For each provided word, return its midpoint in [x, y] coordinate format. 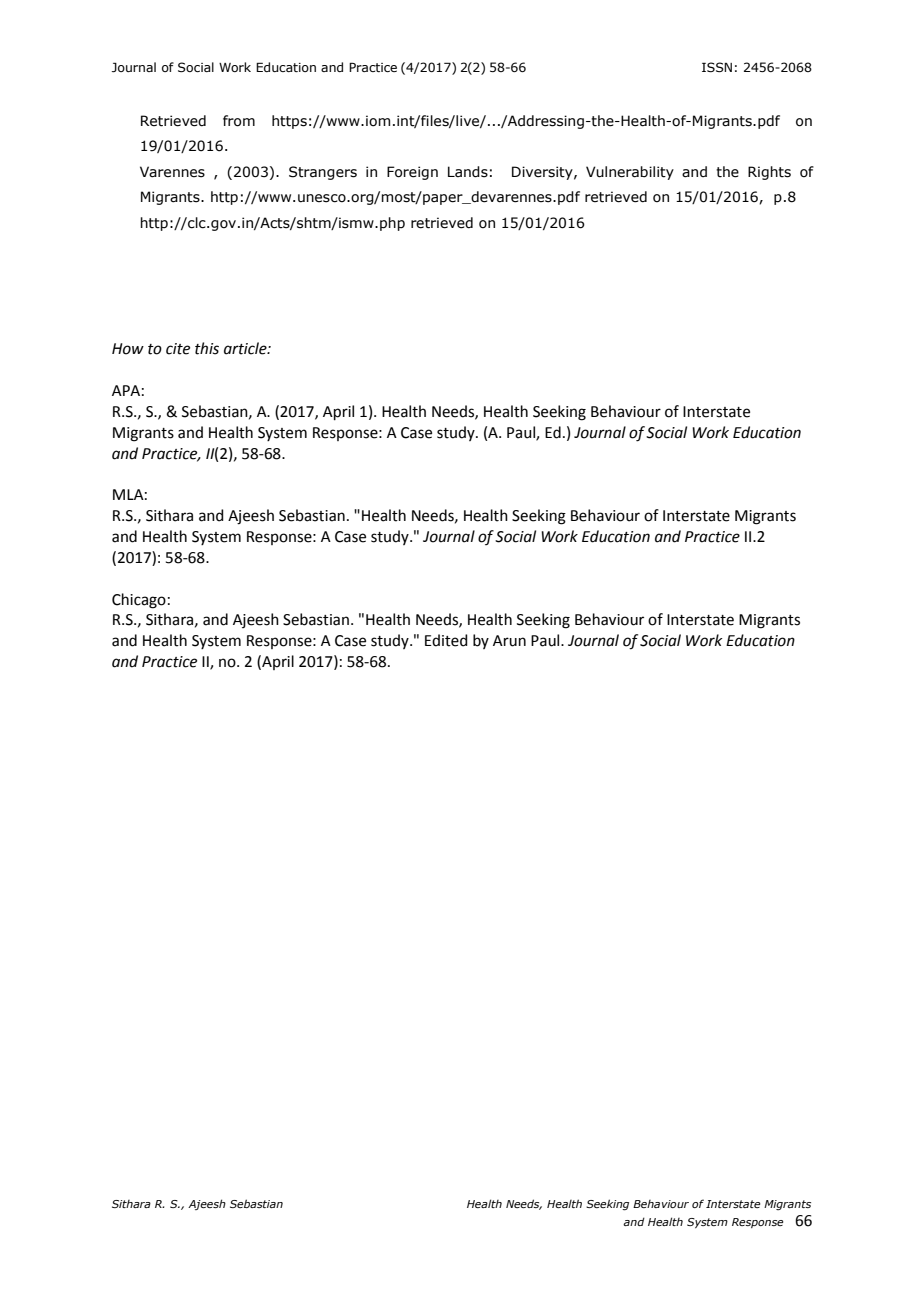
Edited [446, 640]
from [239, 121]
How [128, 349]
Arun [509, 641]
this [207, 348]
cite [178, 349]
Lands [468, 172]
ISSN [717, 67]
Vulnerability [630, 173]
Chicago [139, 601]
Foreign [412, 173]
